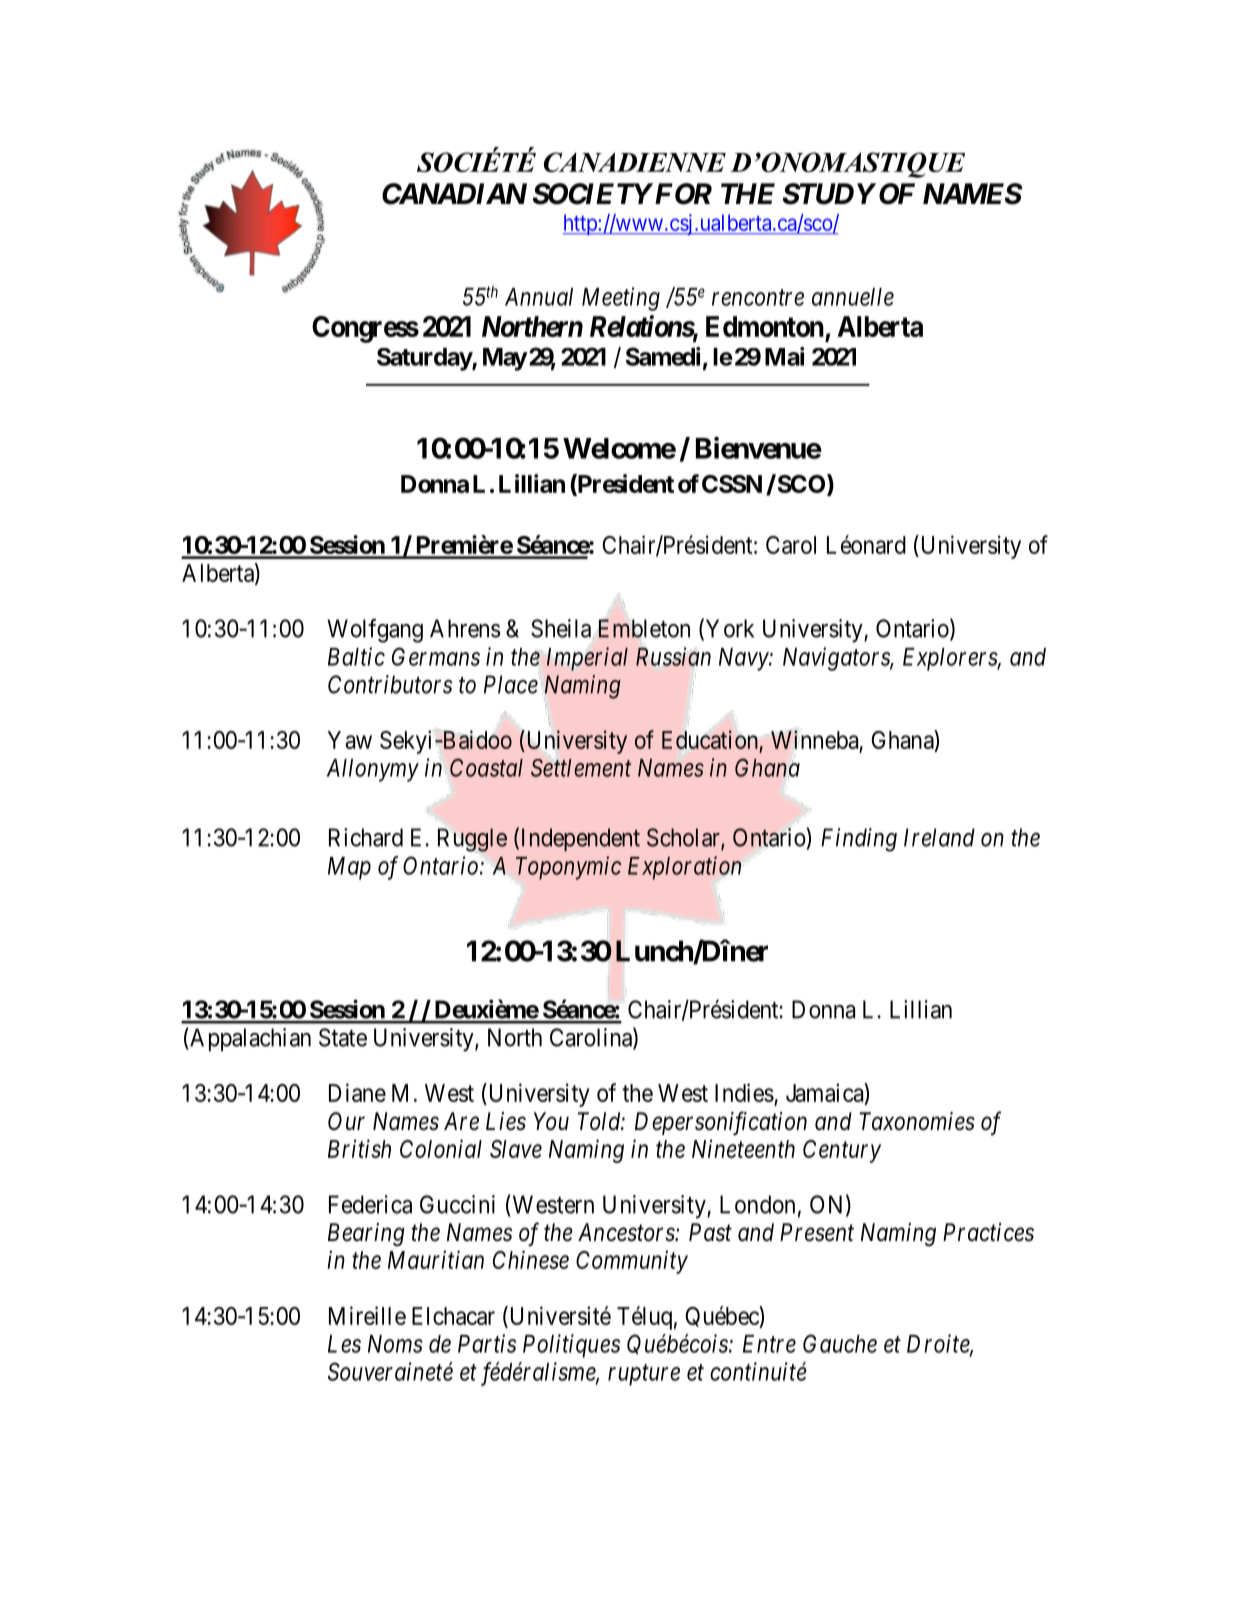 The height and width of the screenshot is (1599, 1235). Describe the element at coordinates (346, 1121) in the screenshot. I see `Our` at that location.
